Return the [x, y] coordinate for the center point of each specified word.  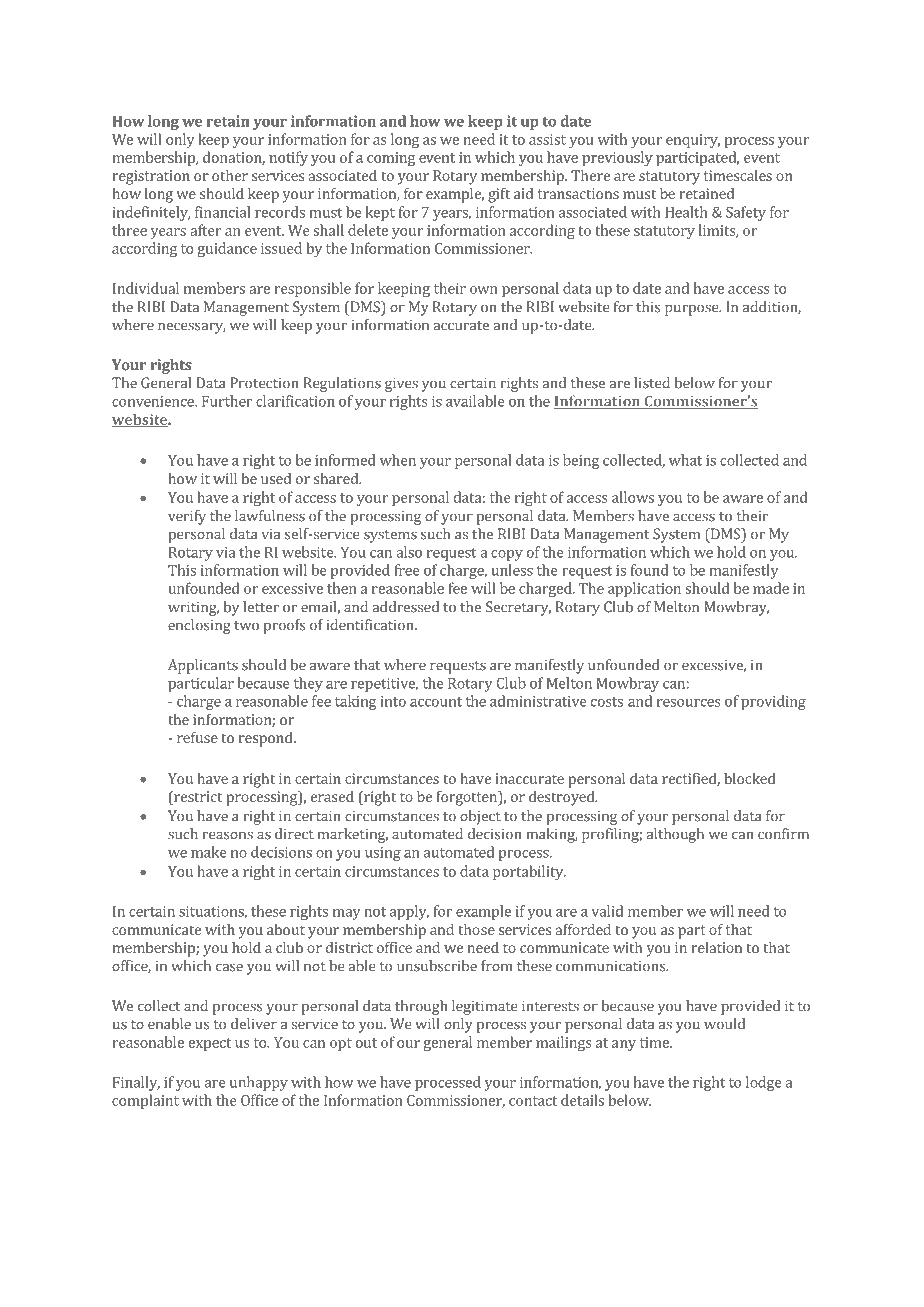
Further [227, 401]
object [480, 817]
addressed [405, 607]
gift [499, 195]
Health [686, 212]
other [230, 175]
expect [210, 1044]
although [675, 835]
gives [401, 384]
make [209, 852]
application [644, 589]
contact [533, 1101]
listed [652, 383]
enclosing [199, 626]
